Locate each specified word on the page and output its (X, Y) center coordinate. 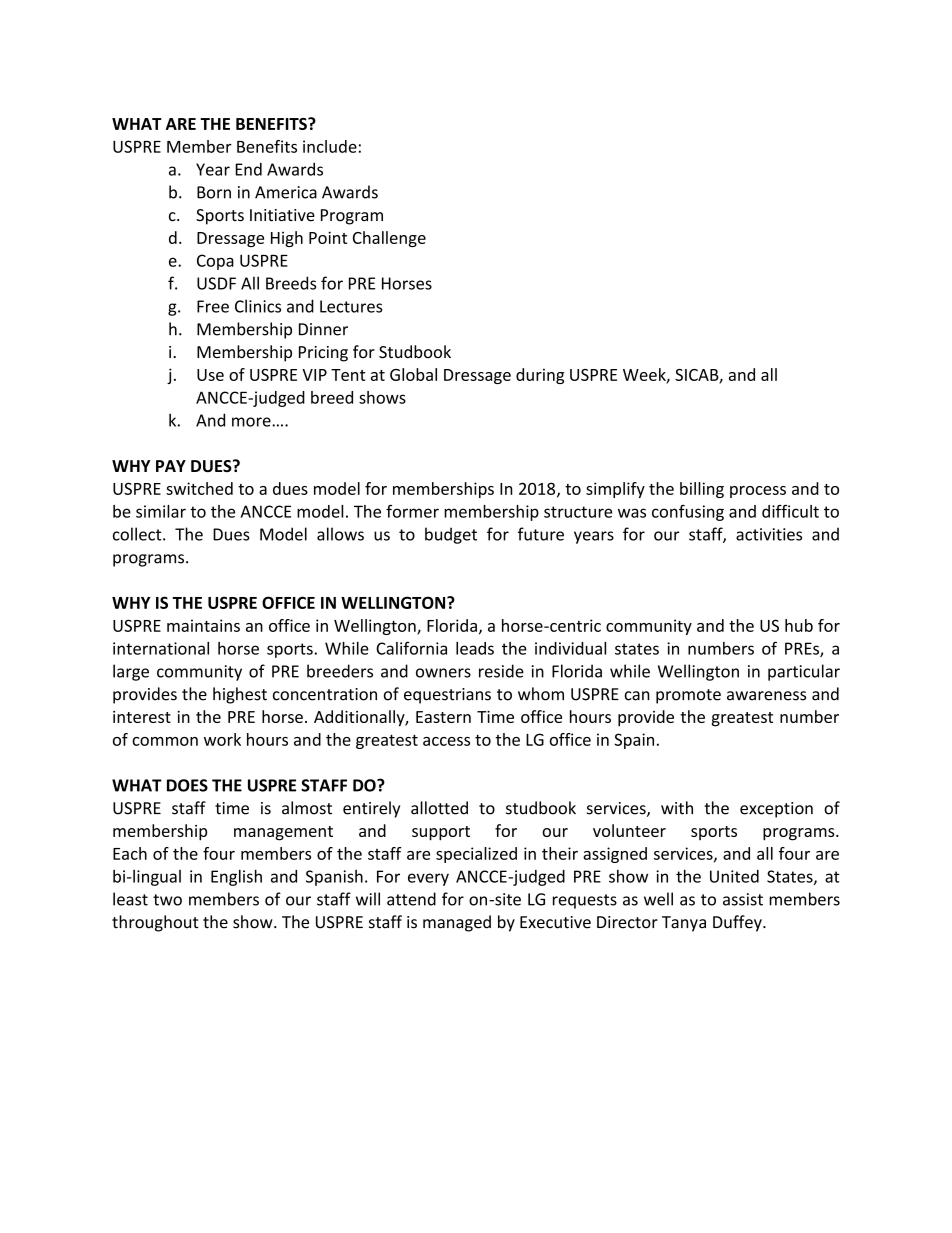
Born (214, 192)
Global (413, 374)
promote (688, 696)
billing (702, 490)
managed (457, 923)
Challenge (389, 239)
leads (475, 648)
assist (743, 899)
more (252, 422)
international (161, 648)
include (330, 146)
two (167, 900)
